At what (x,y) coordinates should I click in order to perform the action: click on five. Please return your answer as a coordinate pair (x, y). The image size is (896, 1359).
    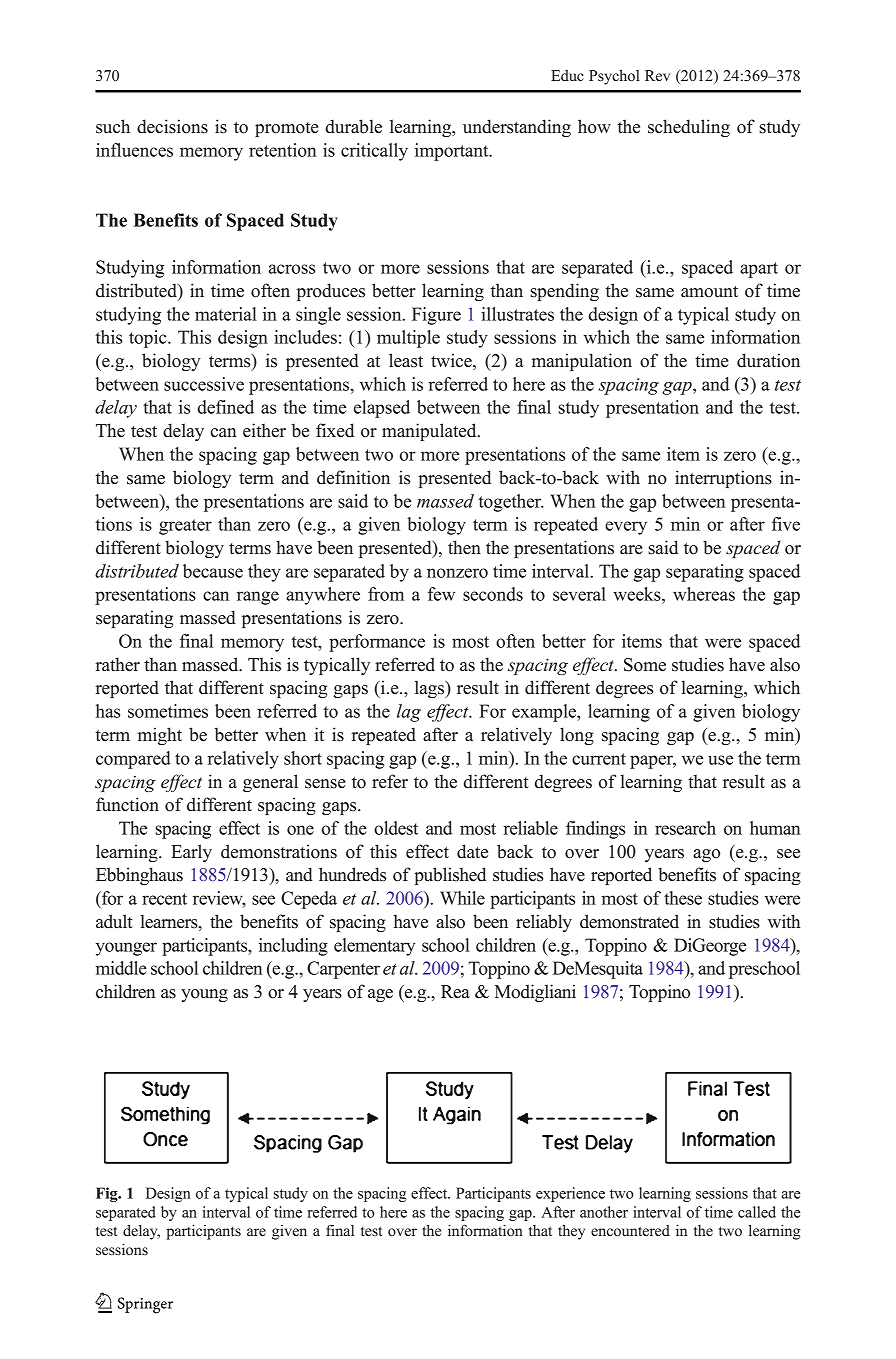
    Looking at the image, I should click on (786, 524).
